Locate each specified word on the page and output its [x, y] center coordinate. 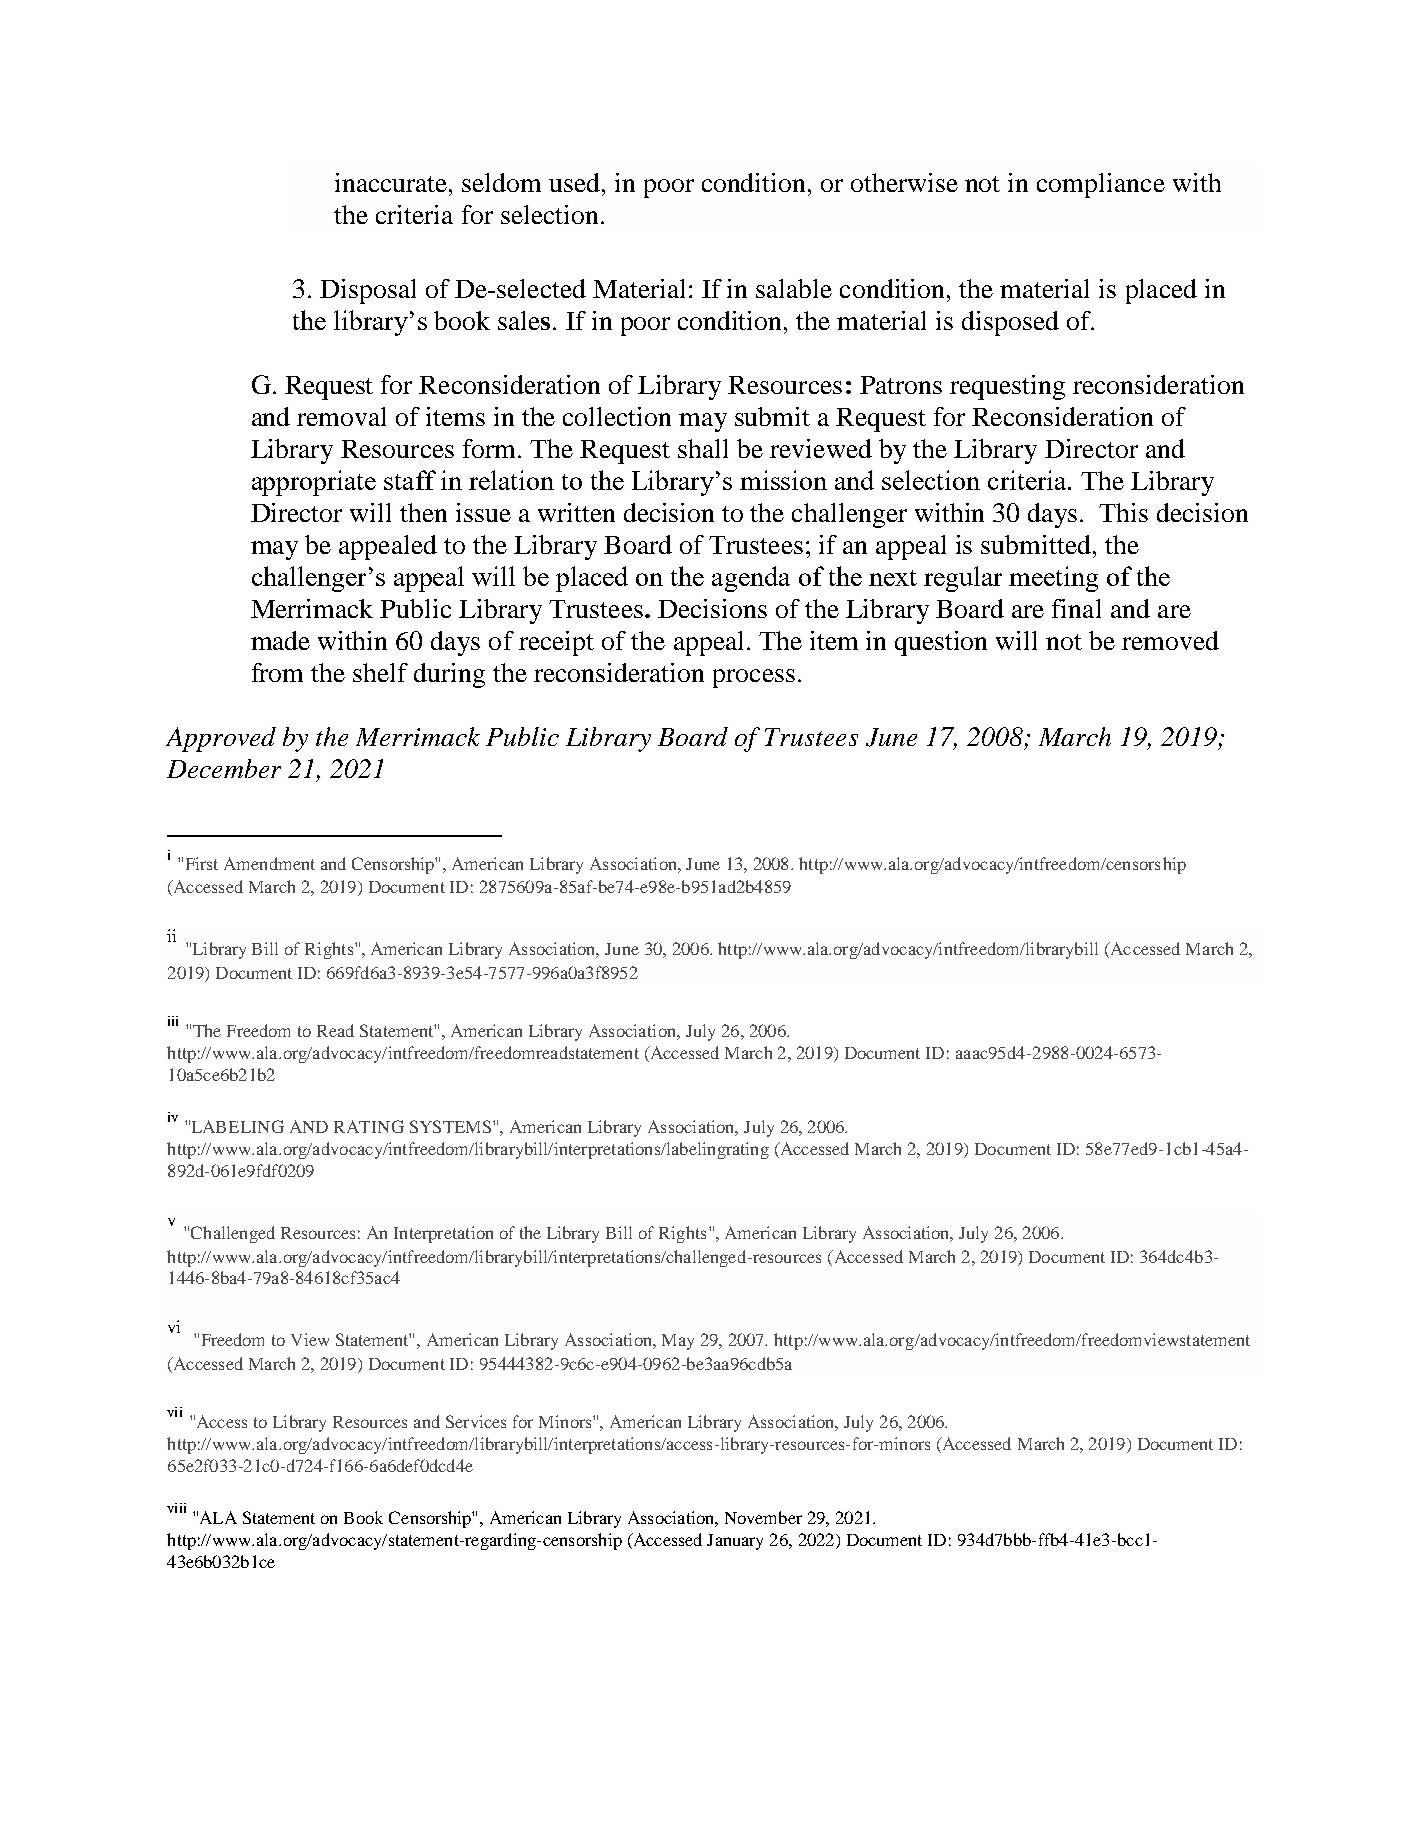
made [280, 640]
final [1076, 608]
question [941, 643]
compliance [1101, 185]
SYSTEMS [452, 1126]
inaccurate [392, 182]
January [735, 1542]
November [763, 1517]
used [576, 182]
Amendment [269, 863]
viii [176, 1508]
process [754, 678]
